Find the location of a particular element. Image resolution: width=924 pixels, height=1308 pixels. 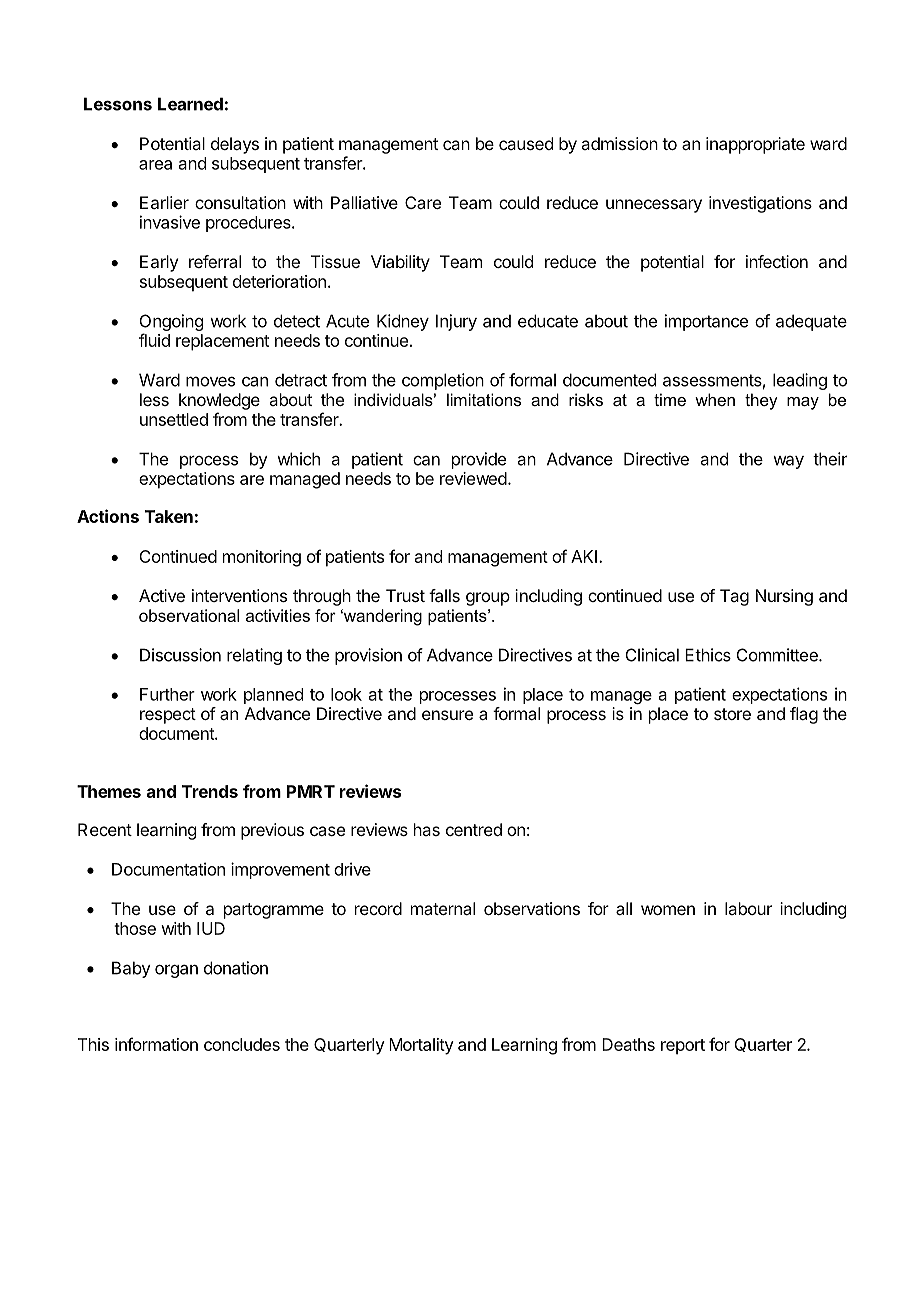

store is located at coordinates (732, 714).
